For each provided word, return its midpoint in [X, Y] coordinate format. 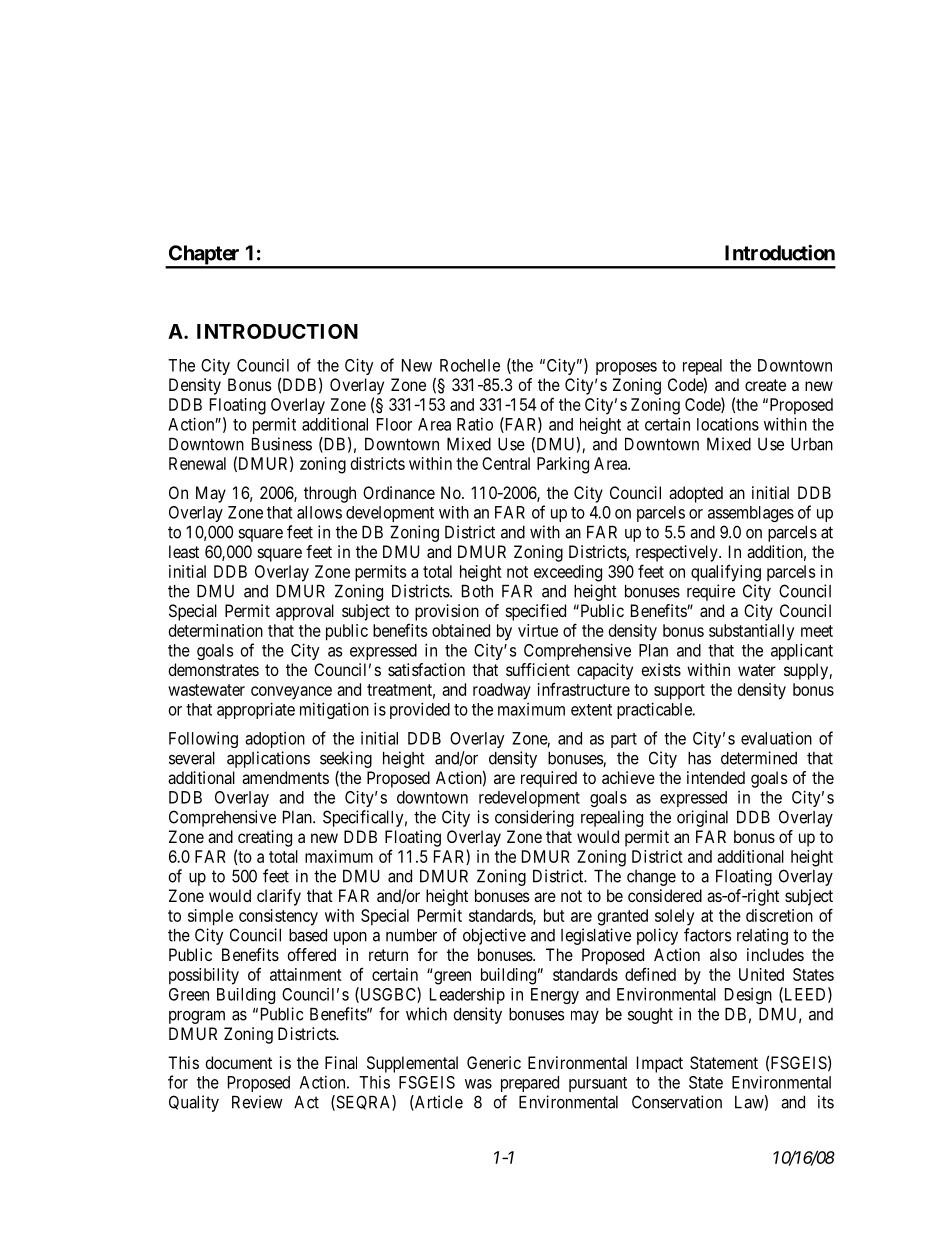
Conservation [677, 1102]
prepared [530, 1084]
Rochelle [470, 365]
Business [282, 444]
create [765, 385]
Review [257, 1102]
